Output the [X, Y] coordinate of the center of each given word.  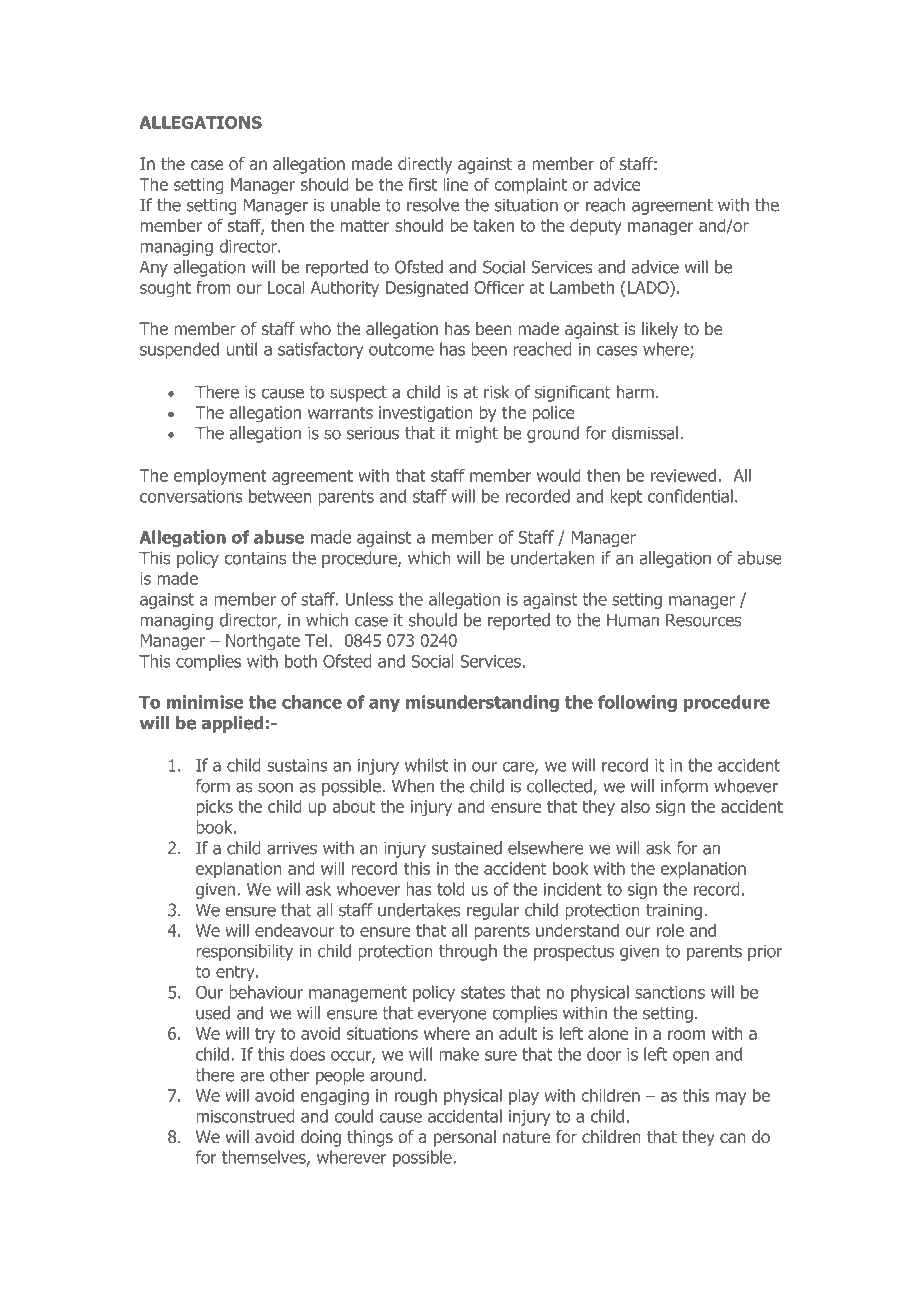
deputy [596, 226]
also [635, 806]
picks [214, 807]
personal [465, 1138]
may [730, 1098]
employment [220, 476]
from [213, 287]
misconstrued [245, 1116]
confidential [690, 496]
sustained [467, 848]
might [477, 434]
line [456, 184]
